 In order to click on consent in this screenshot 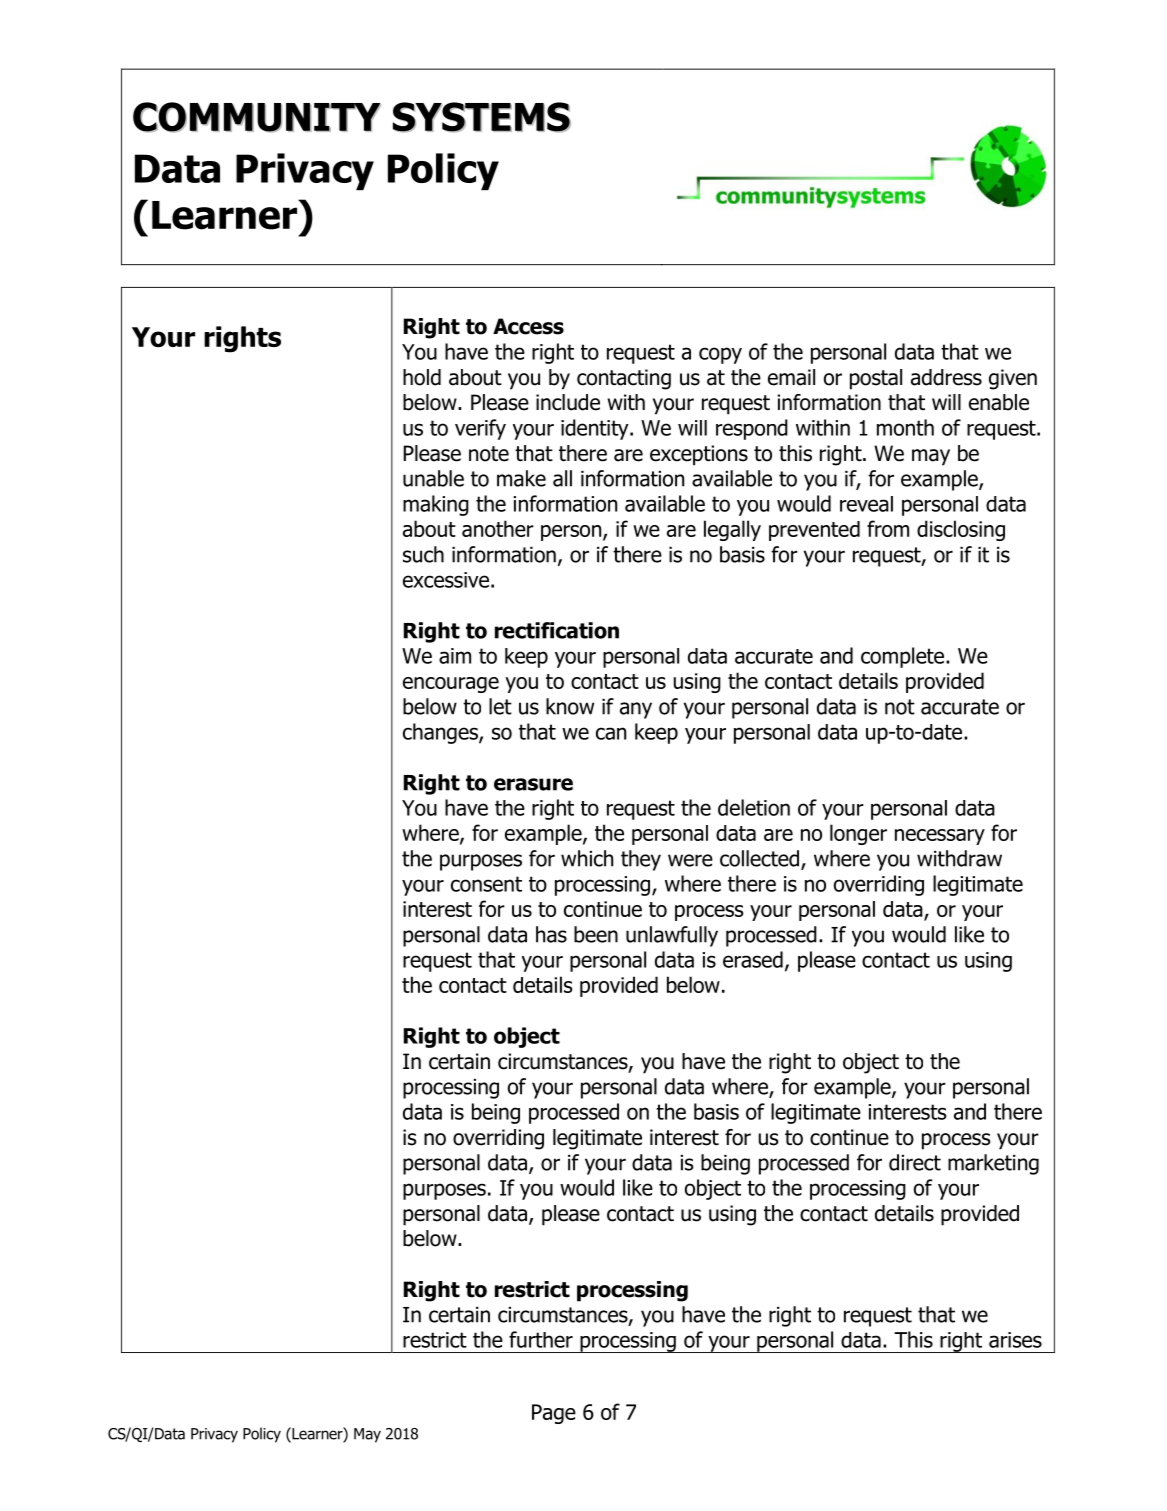, I will do `click(486, 884)`.
